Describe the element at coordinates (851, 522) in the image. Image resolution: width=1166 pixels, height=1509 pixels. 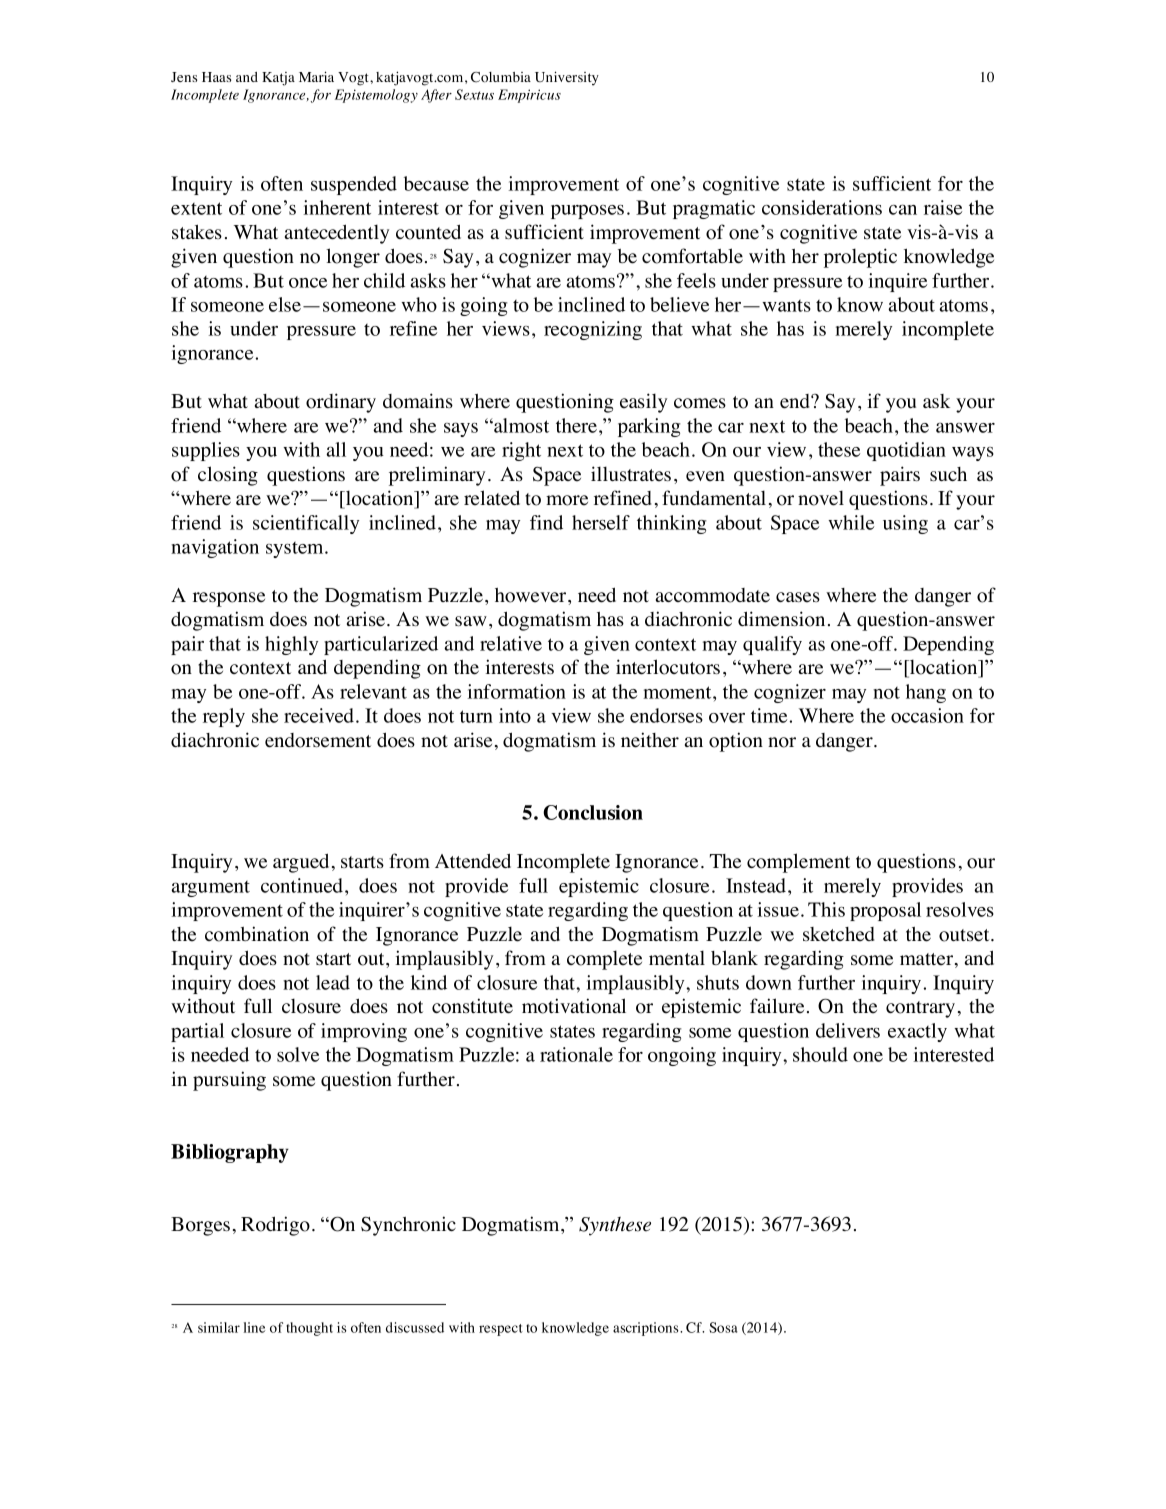
I see `while` at that location.
